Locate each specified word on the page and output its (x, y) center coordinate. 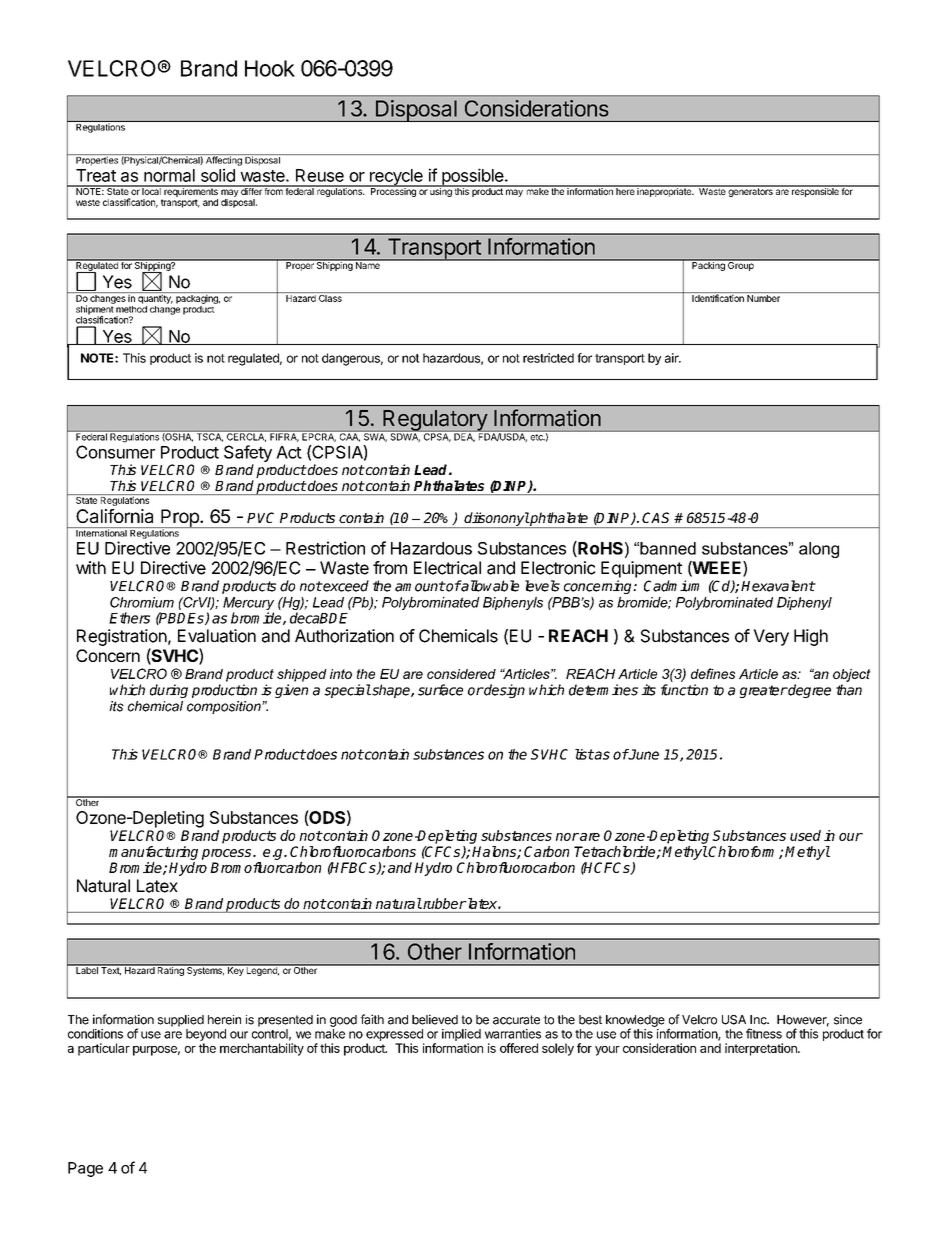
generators (750, 191)
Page (85, 1169)
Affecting (224, 160)
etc (538, 437)
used (805, 835)
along (819, 550)
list (584, 754)
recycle (396, 178)
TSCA (209, 436)
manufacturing (153, 853)
